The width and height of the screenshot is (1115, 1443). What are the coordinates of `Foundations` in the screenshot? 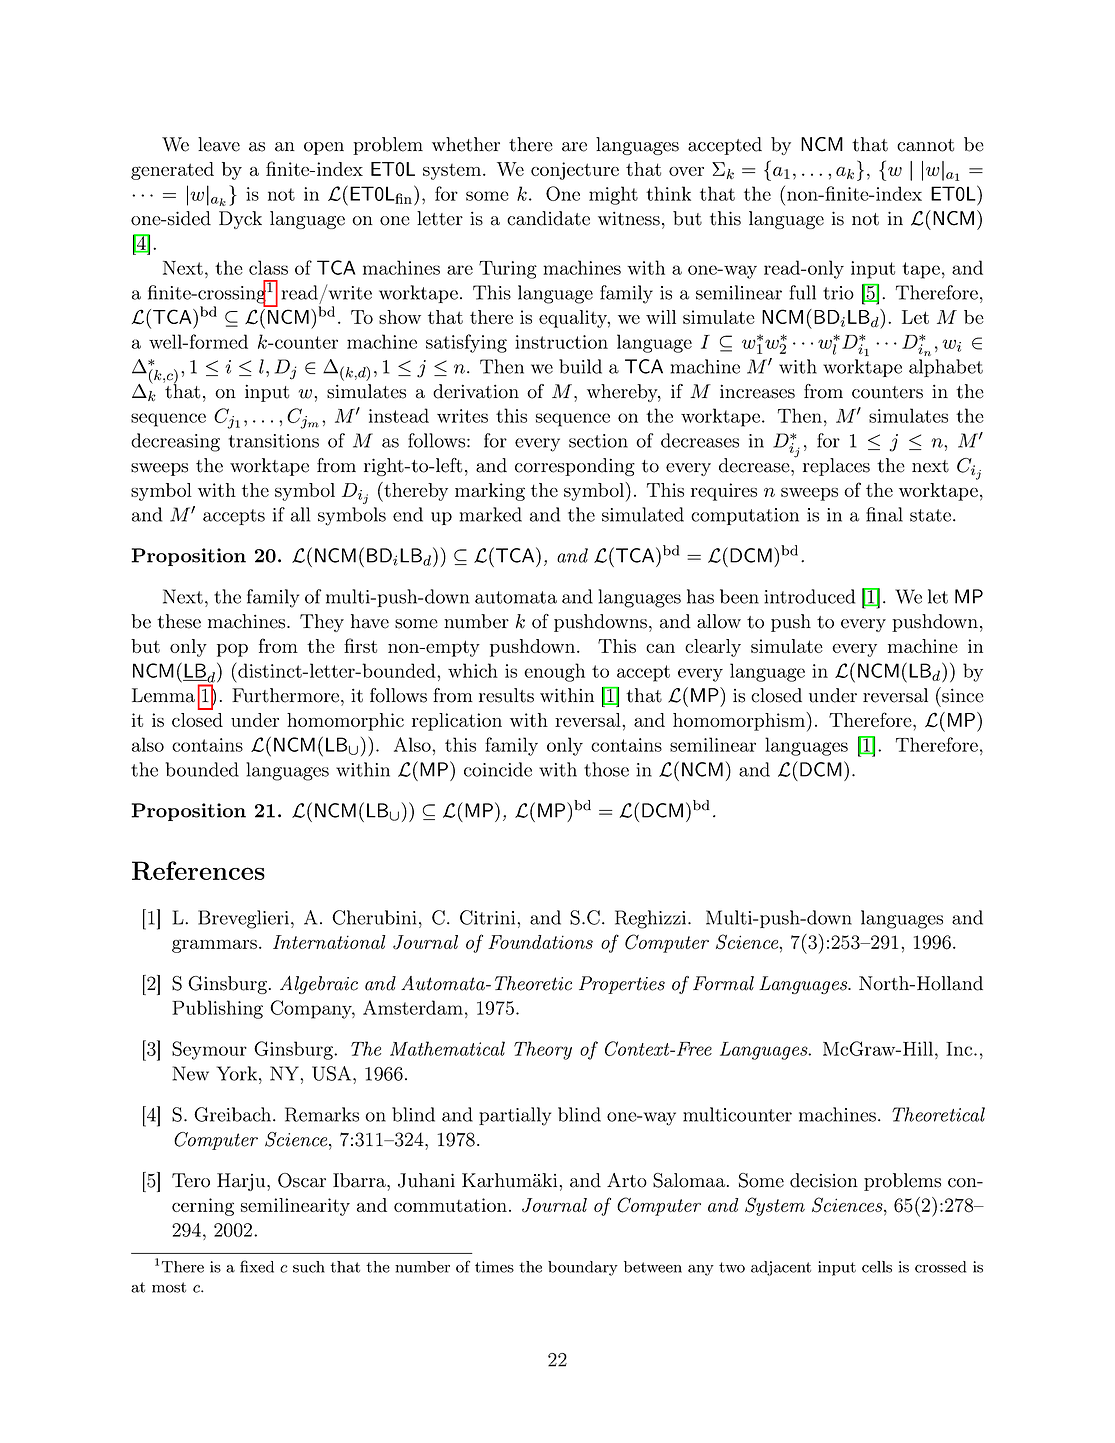 It's located at (540, 942).
